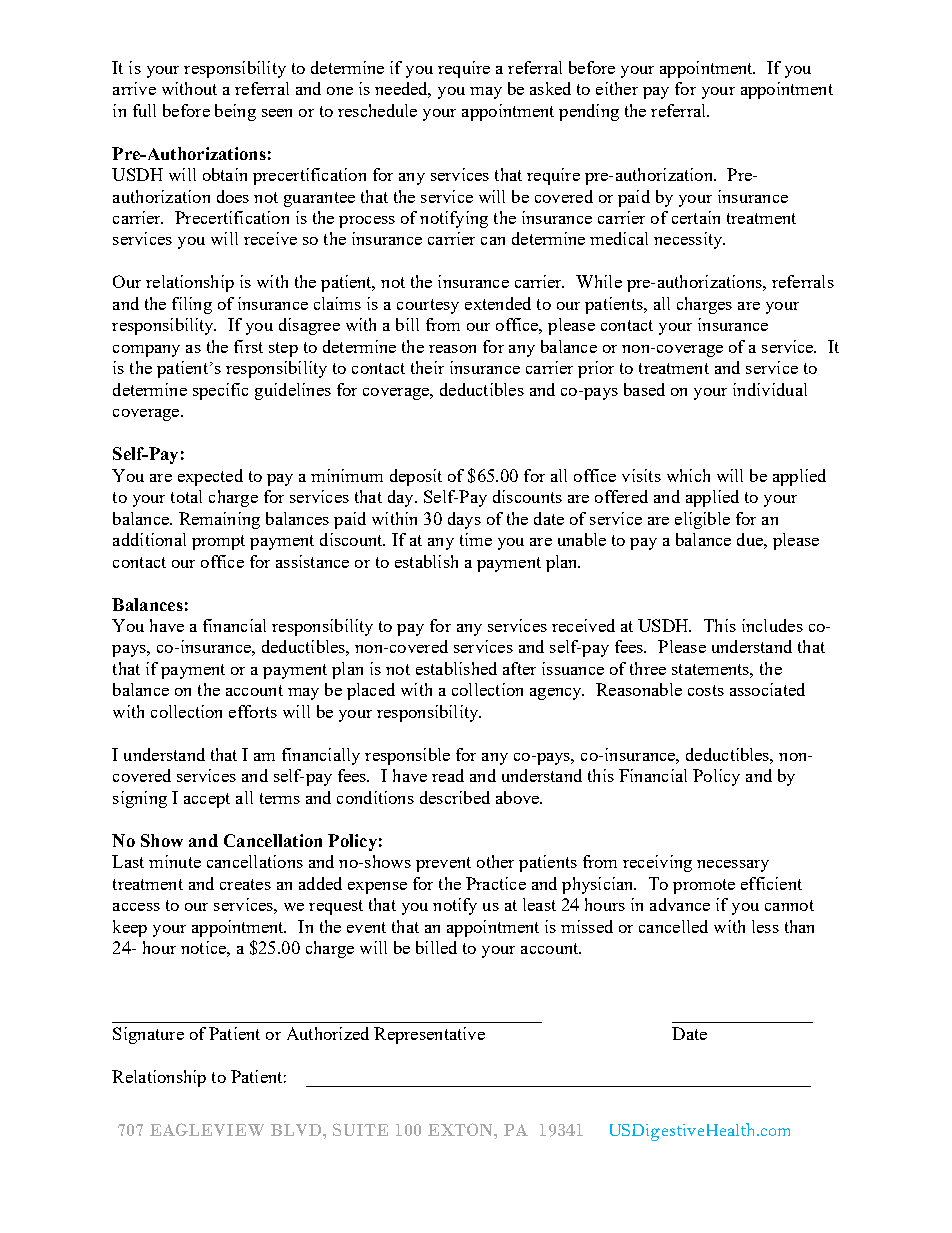 Image resolution: width=952 pixels, height=1233 pixels. I want to click on time, so click(476, 539).
